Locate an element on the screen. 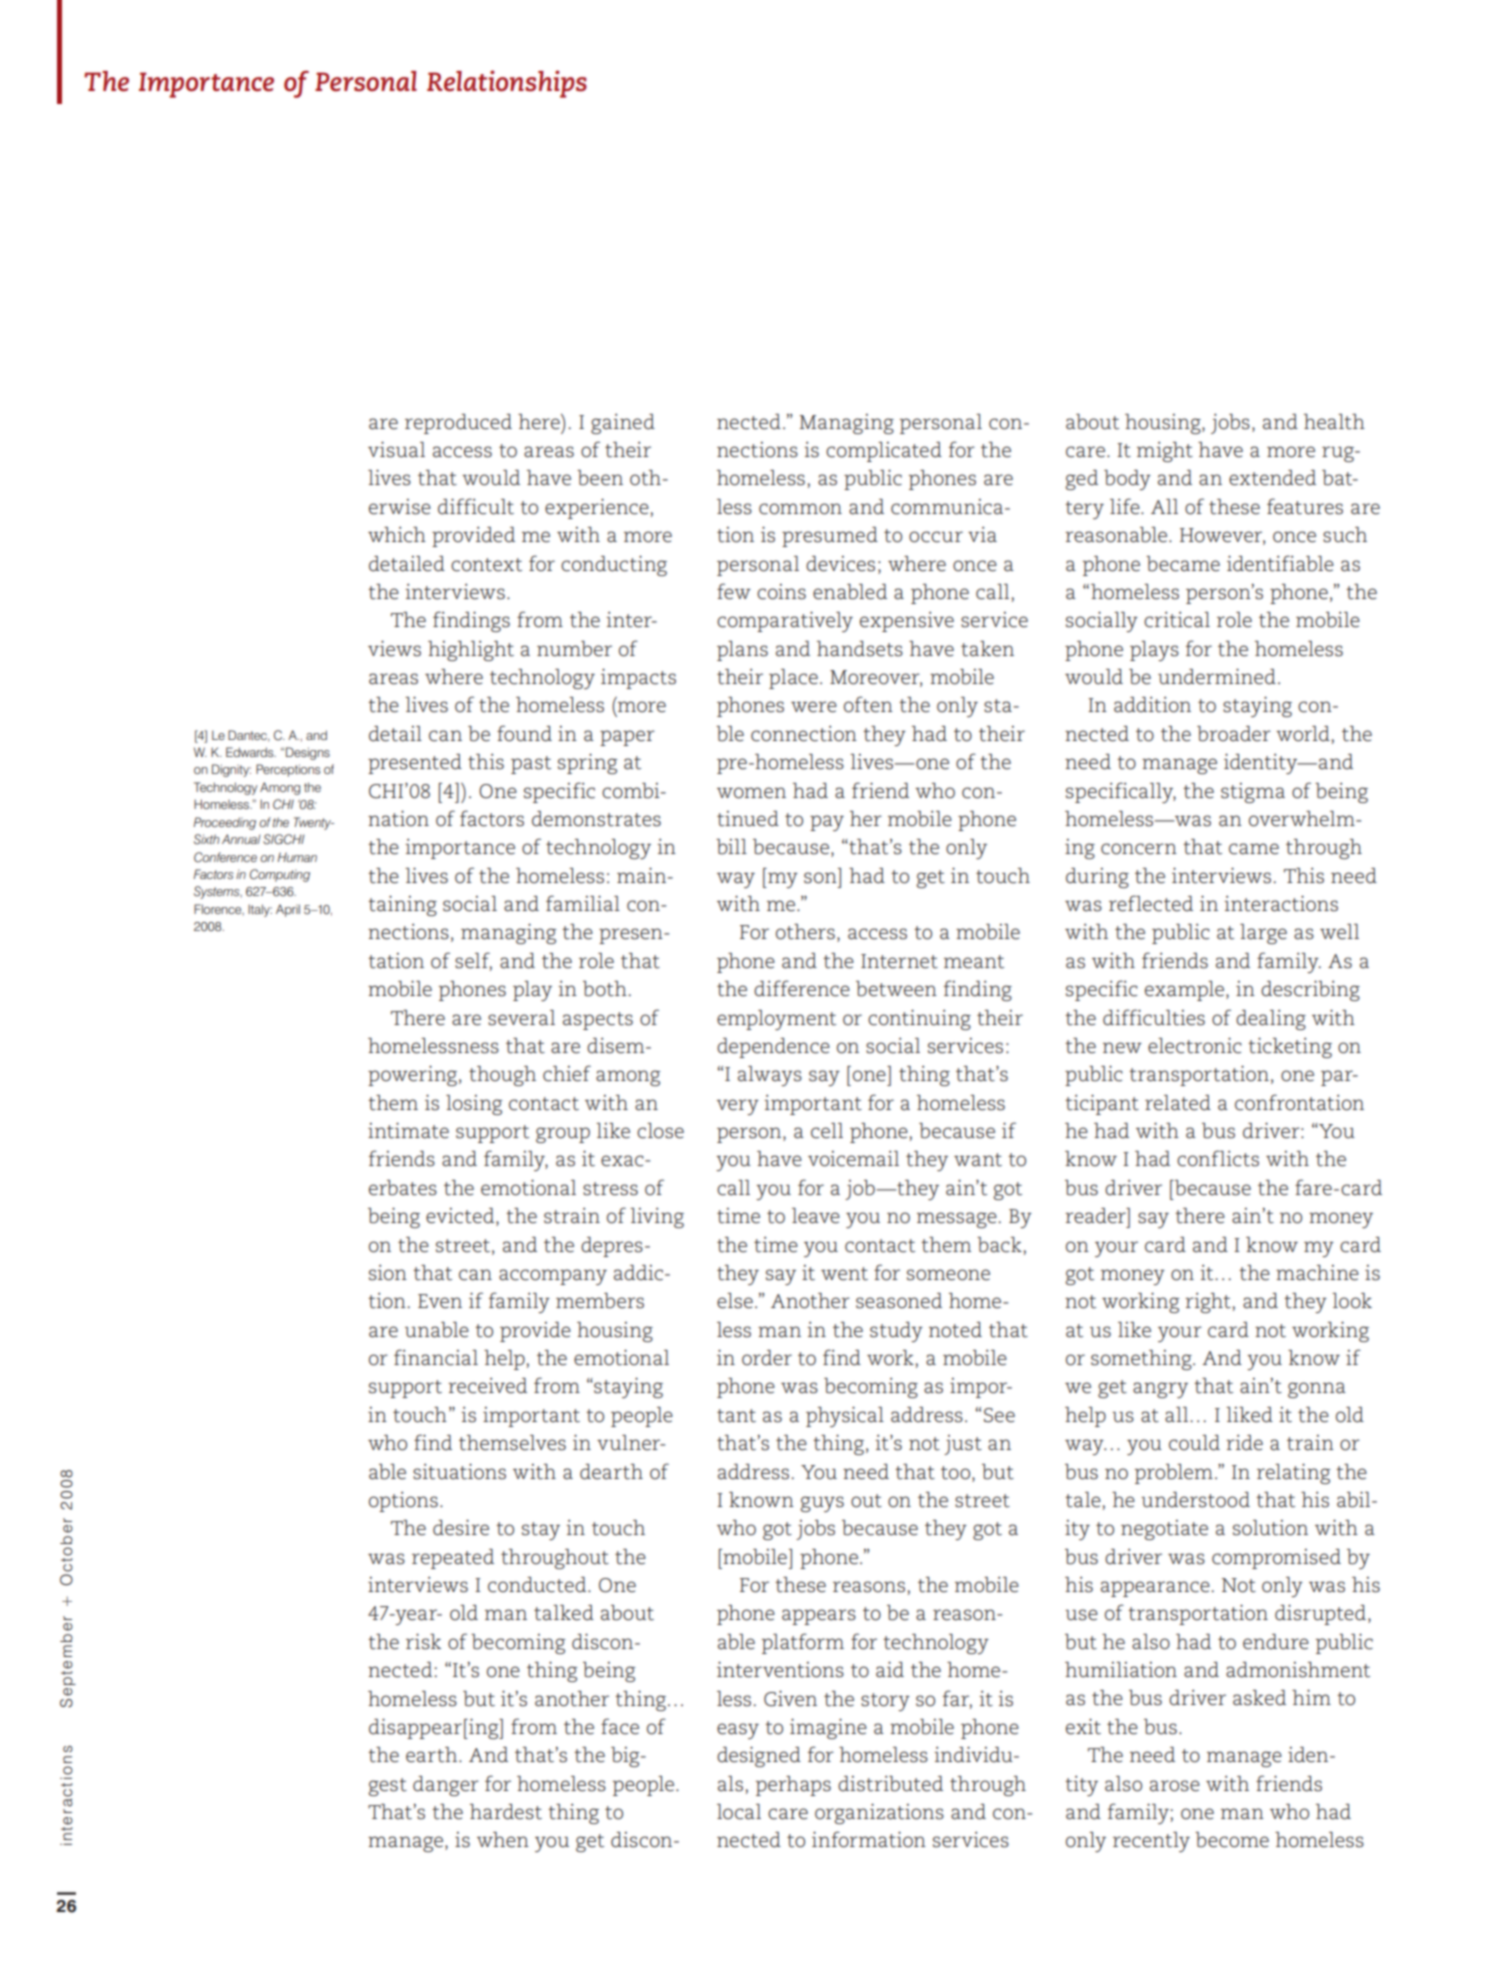 The width and height of the screenshot is (1487, 1982). stigma is located at coordinates (1253, 793).
